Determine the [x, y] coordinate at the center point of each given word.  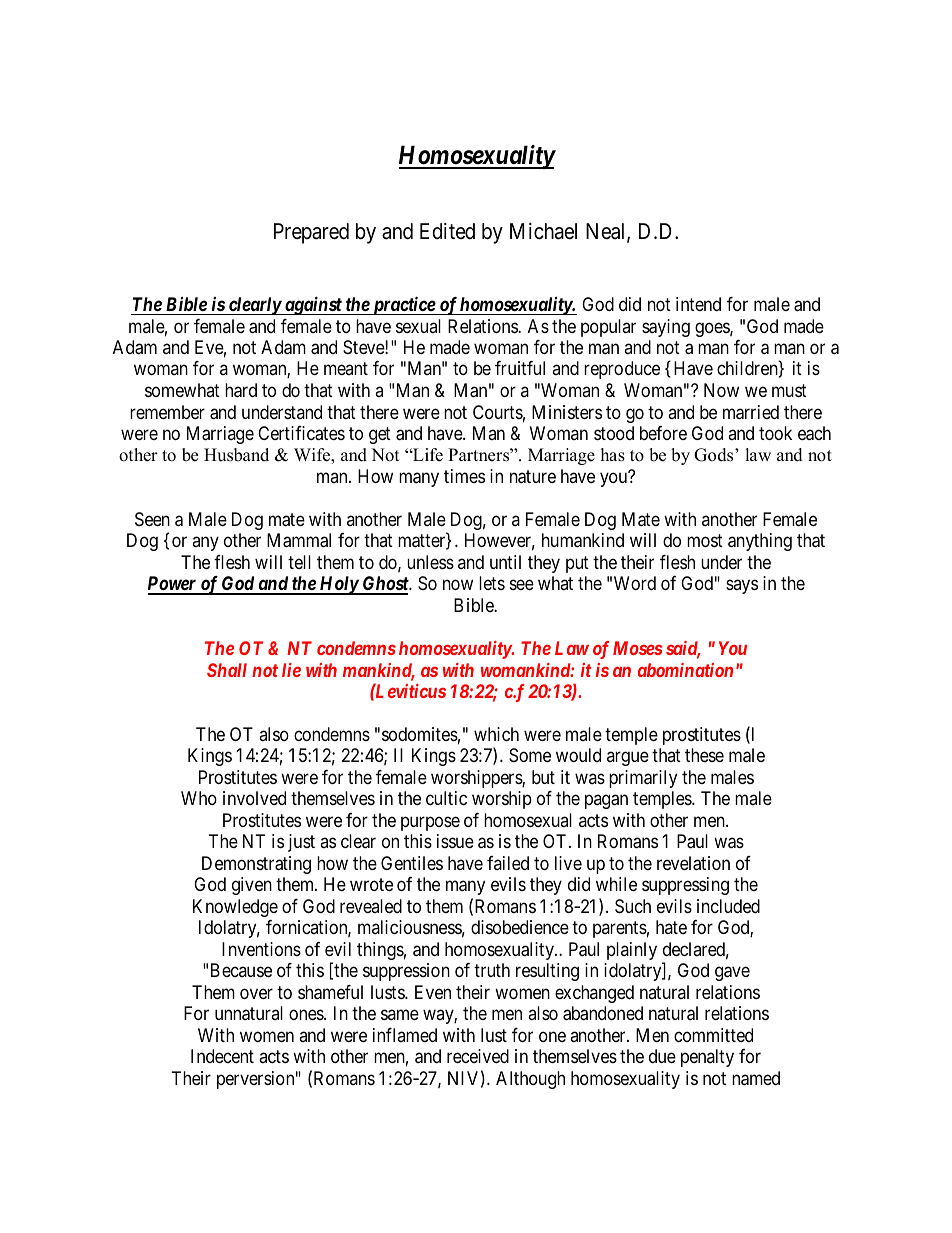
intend [698, 304]
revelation [693, 863]
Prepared [311, 233]
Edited [447, 231]
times [464, 476]
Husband [236, 455]
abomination [685, 670]
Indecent [222, 1056]
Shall [227, 670]
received [478, 1056]
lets [492, 583]
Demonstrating [256, 865]
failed [508, 863]
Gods [715, 455]
